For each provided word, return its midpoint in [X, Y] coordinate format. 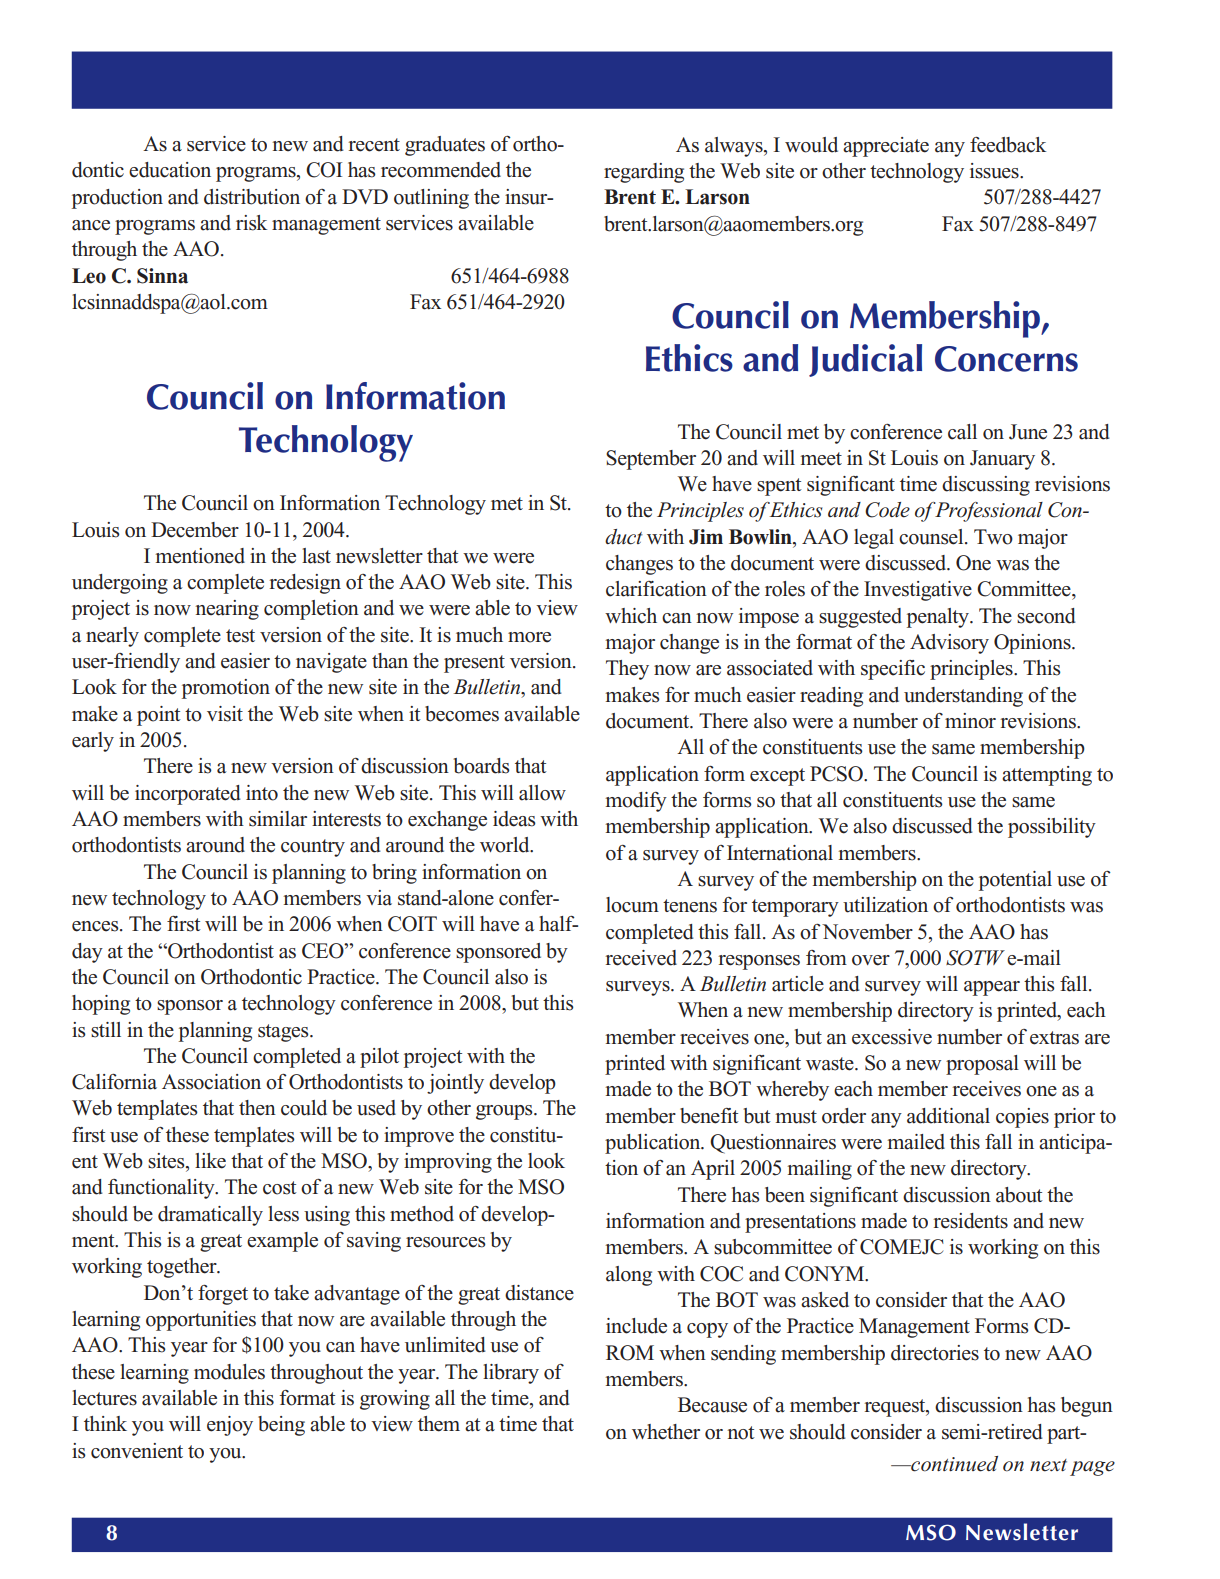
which [631, 616]
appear [992, 988]
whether [666, 1432]
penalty [939, 618]
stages [284, 1033]
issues [995, 171]
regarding [644, 173]
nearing [227, 610]
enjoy [230, 1426]
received [641, 958]
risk [251, 223]
